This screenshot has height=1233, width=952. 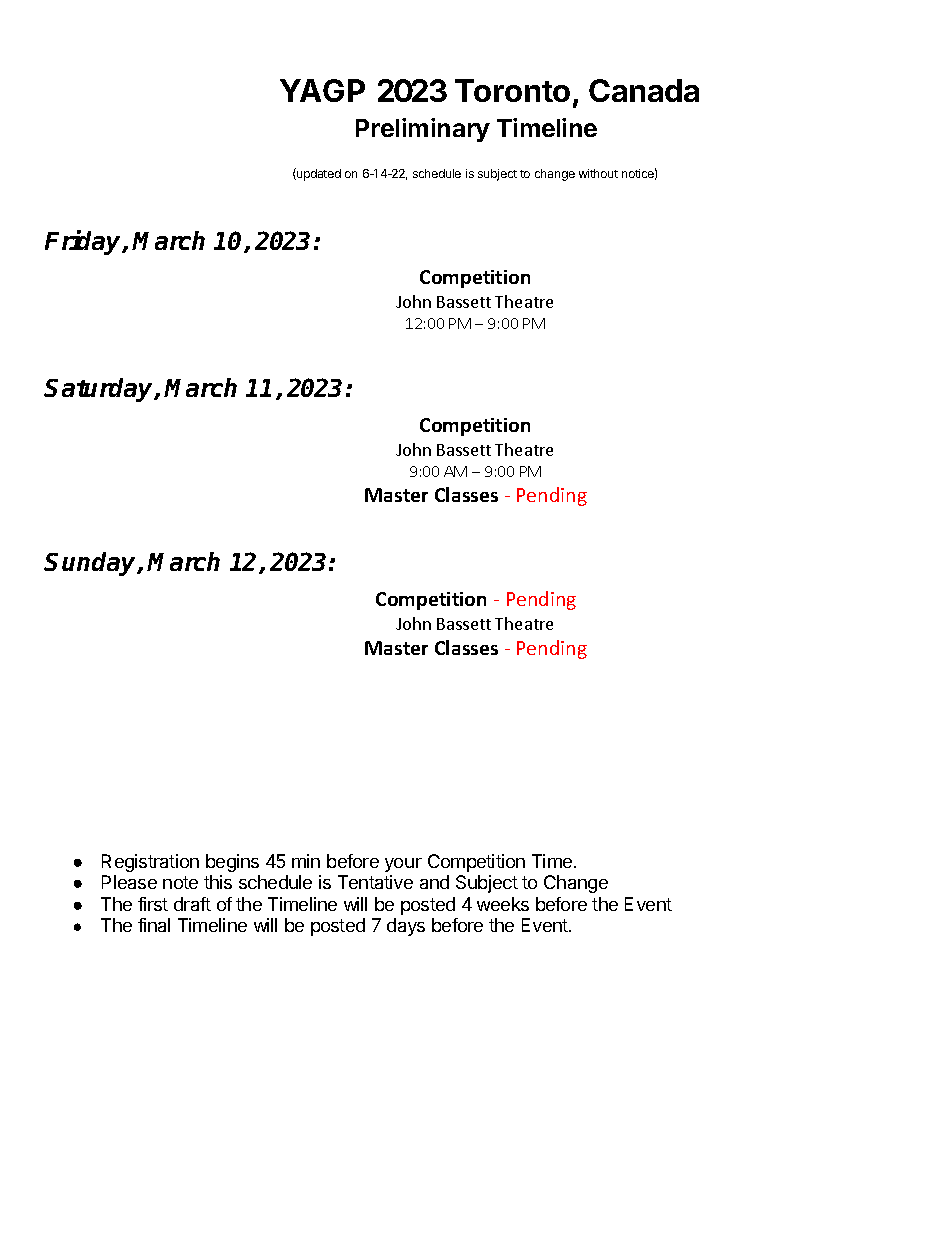 What do you see at coordinates (100, 390) in the screenshot?
I see `Saturday` at bounding box center [100, 390].
